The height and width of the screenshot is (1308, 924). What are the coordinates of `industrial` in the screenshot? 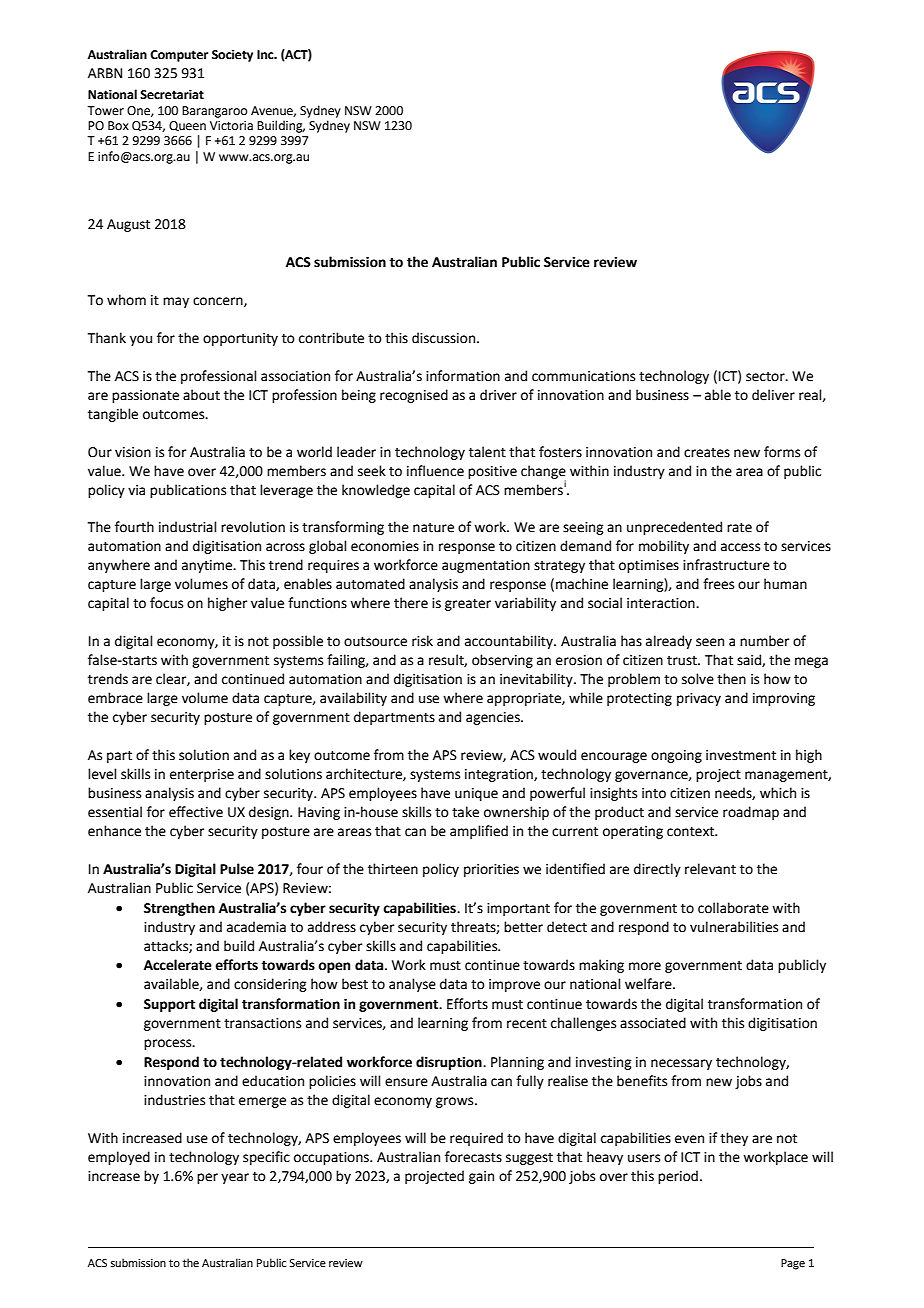 It's located at (188, 527).
